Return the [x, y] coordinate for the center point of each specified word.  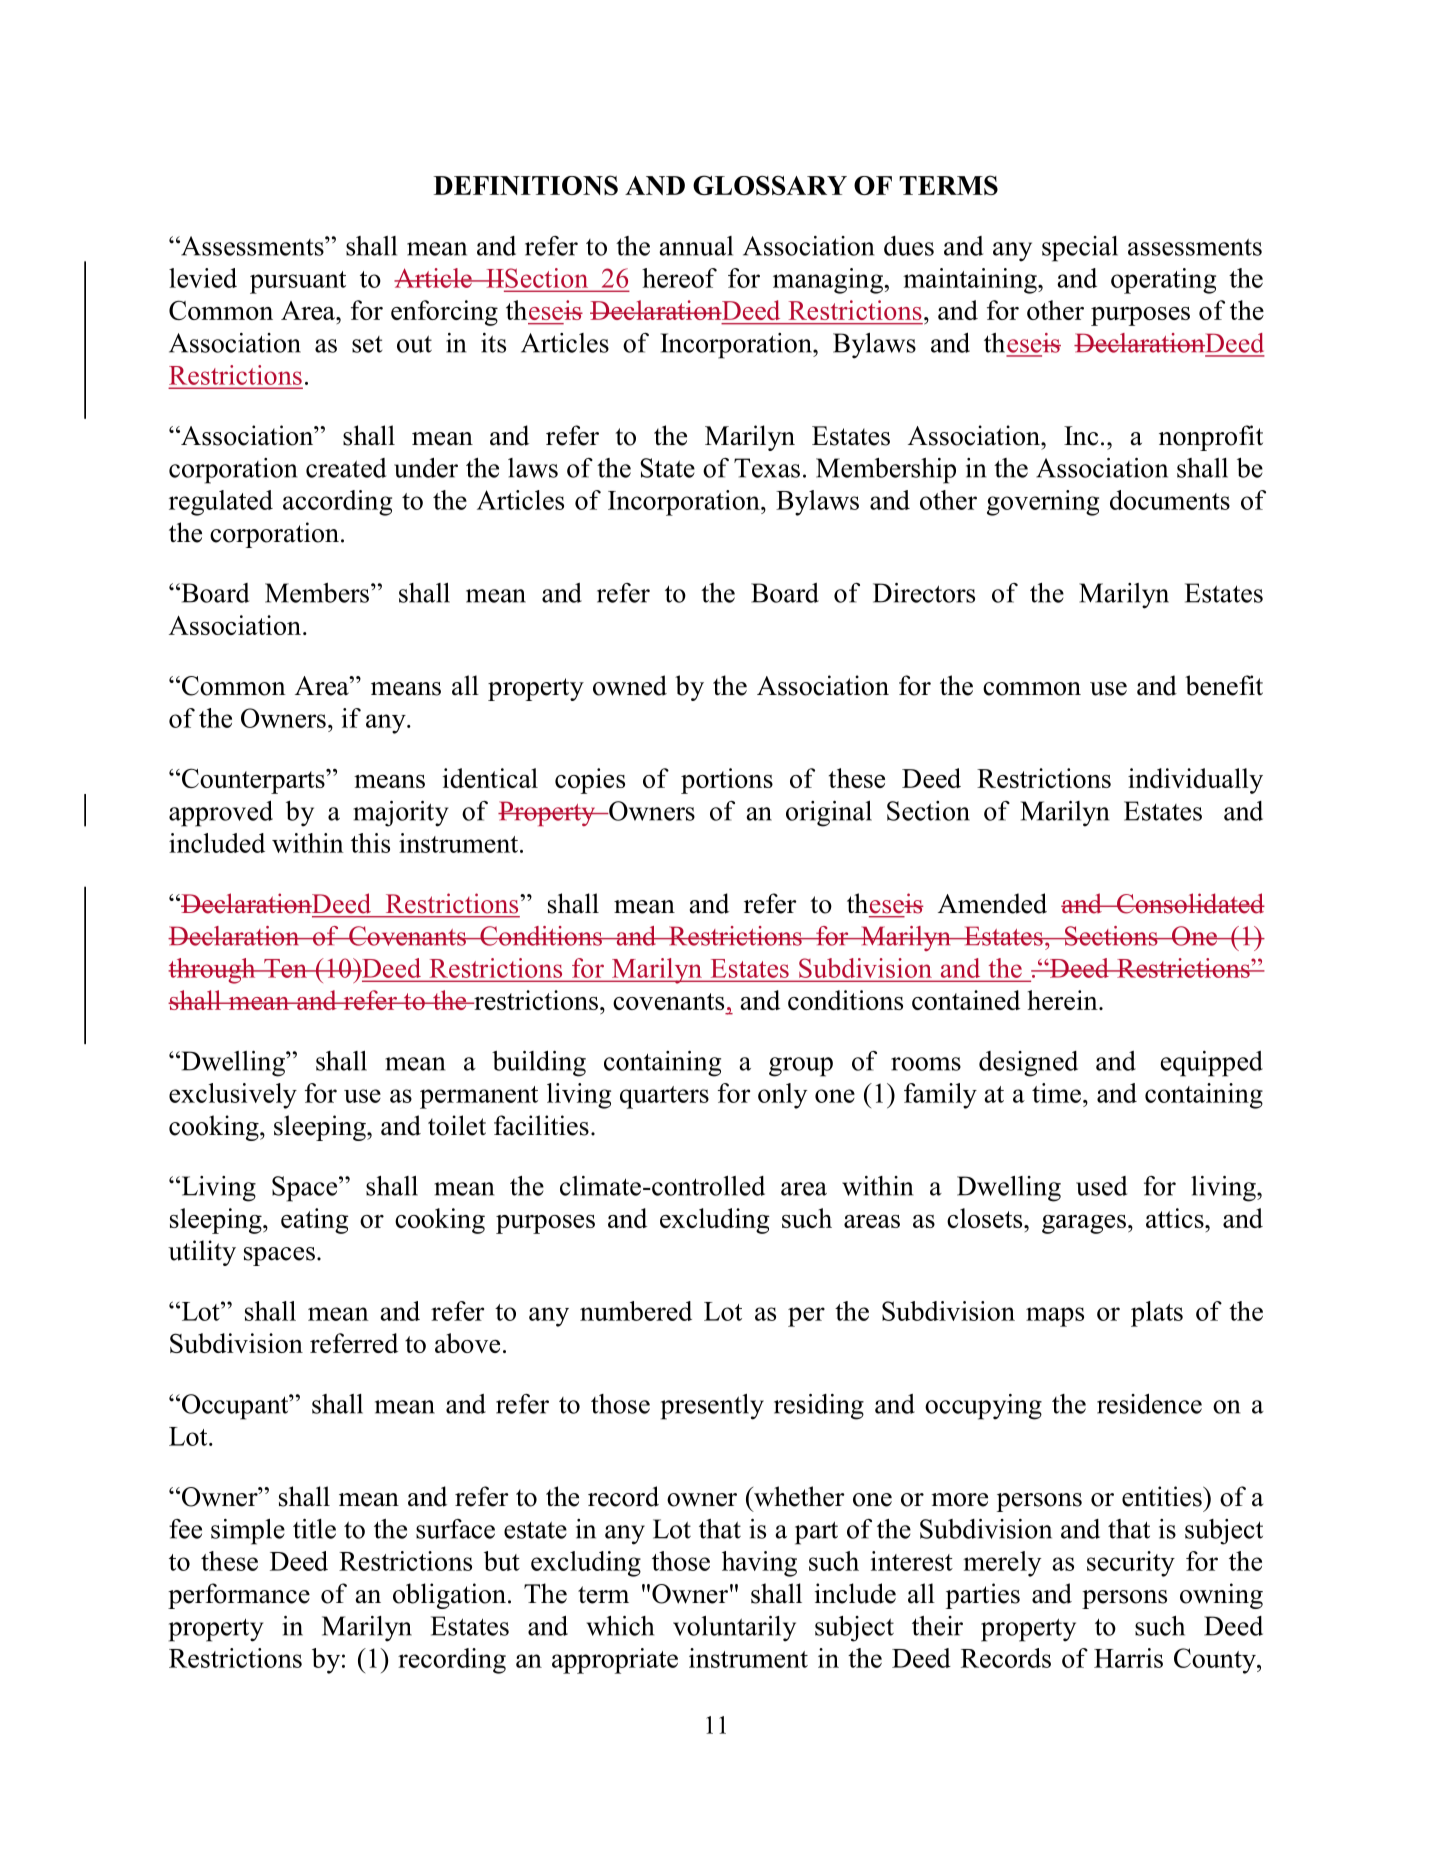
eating [315, 1221]
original [829, 814]
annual [696, 246]
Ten [285, 968]
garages [1084, 1224]
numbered [636, 1311]
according [337, 503]
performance [239, 1596]
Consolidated [1190, 903]
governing [1043, 503]
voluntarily [734, 1629]
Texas [767, 468]
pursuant [298, 282]
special [1080, 249]
